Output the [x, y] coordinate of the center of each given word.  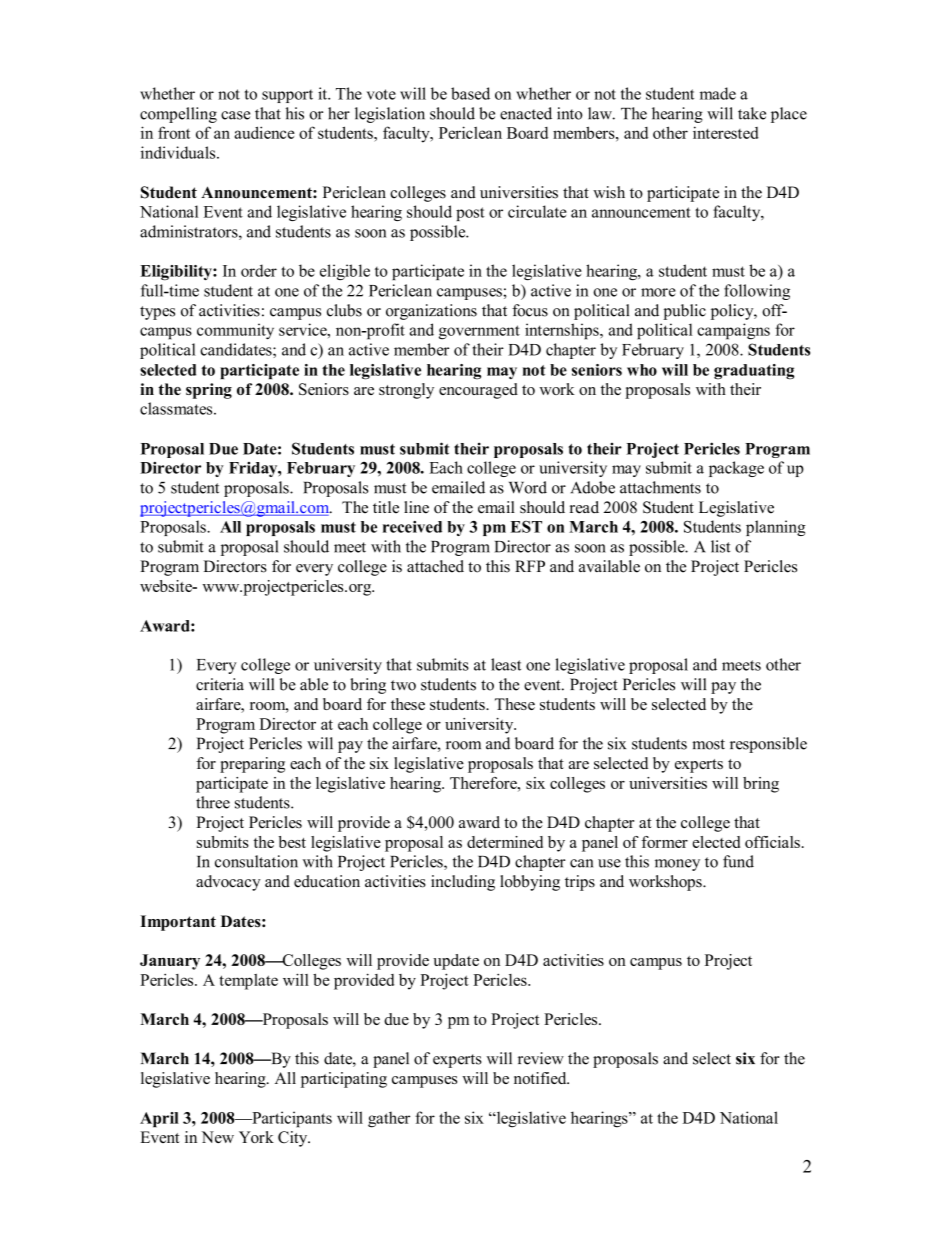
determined [505, 842]
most [708, 744]
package [736, 469]
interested [726, 132]
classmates [177, 408]
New [217, 1137]
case [235, 115]
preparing [252, 765]
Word [528, 487]
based [470, 93]
